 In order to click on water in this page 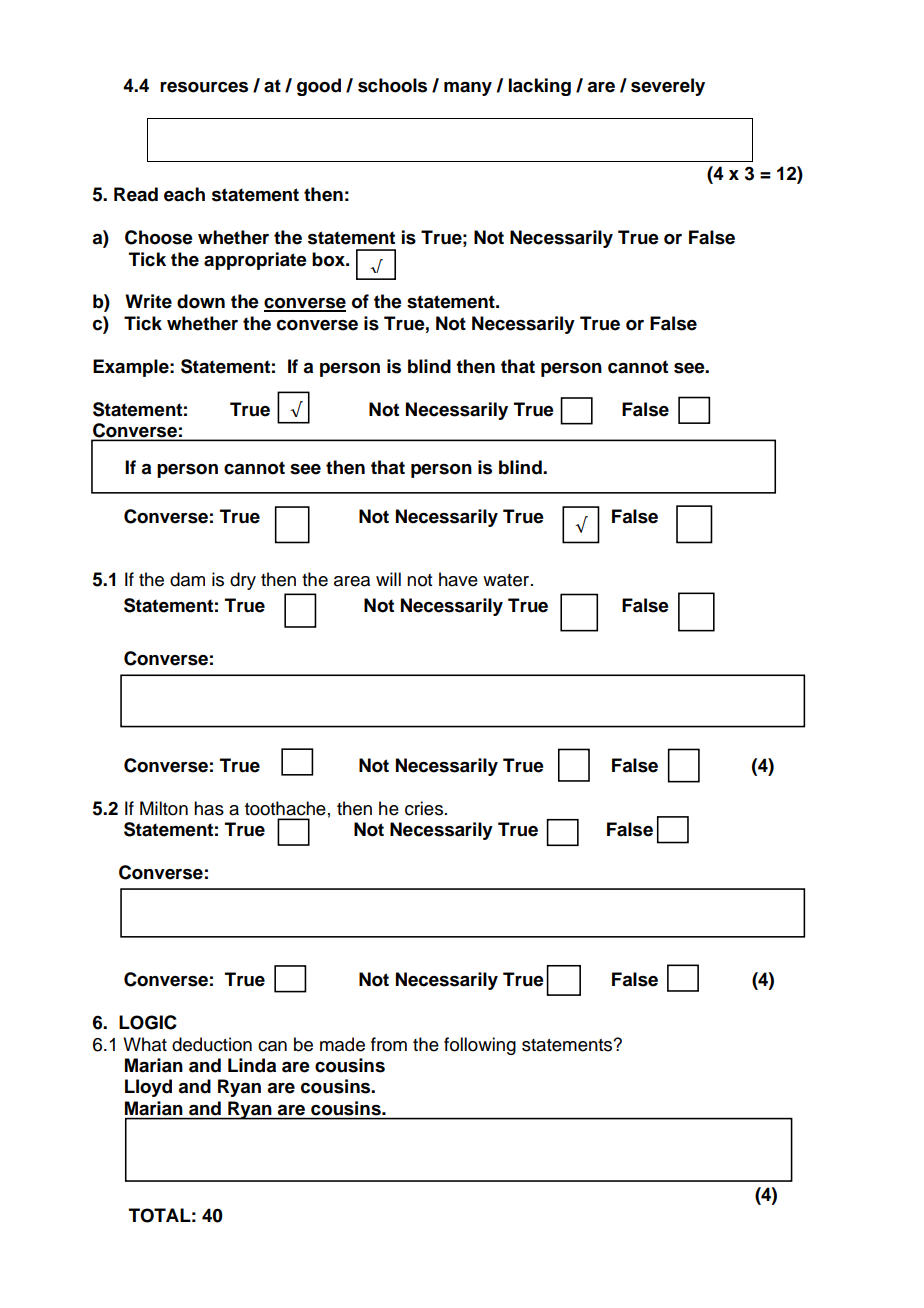, I will do `click(507, 580)`.
